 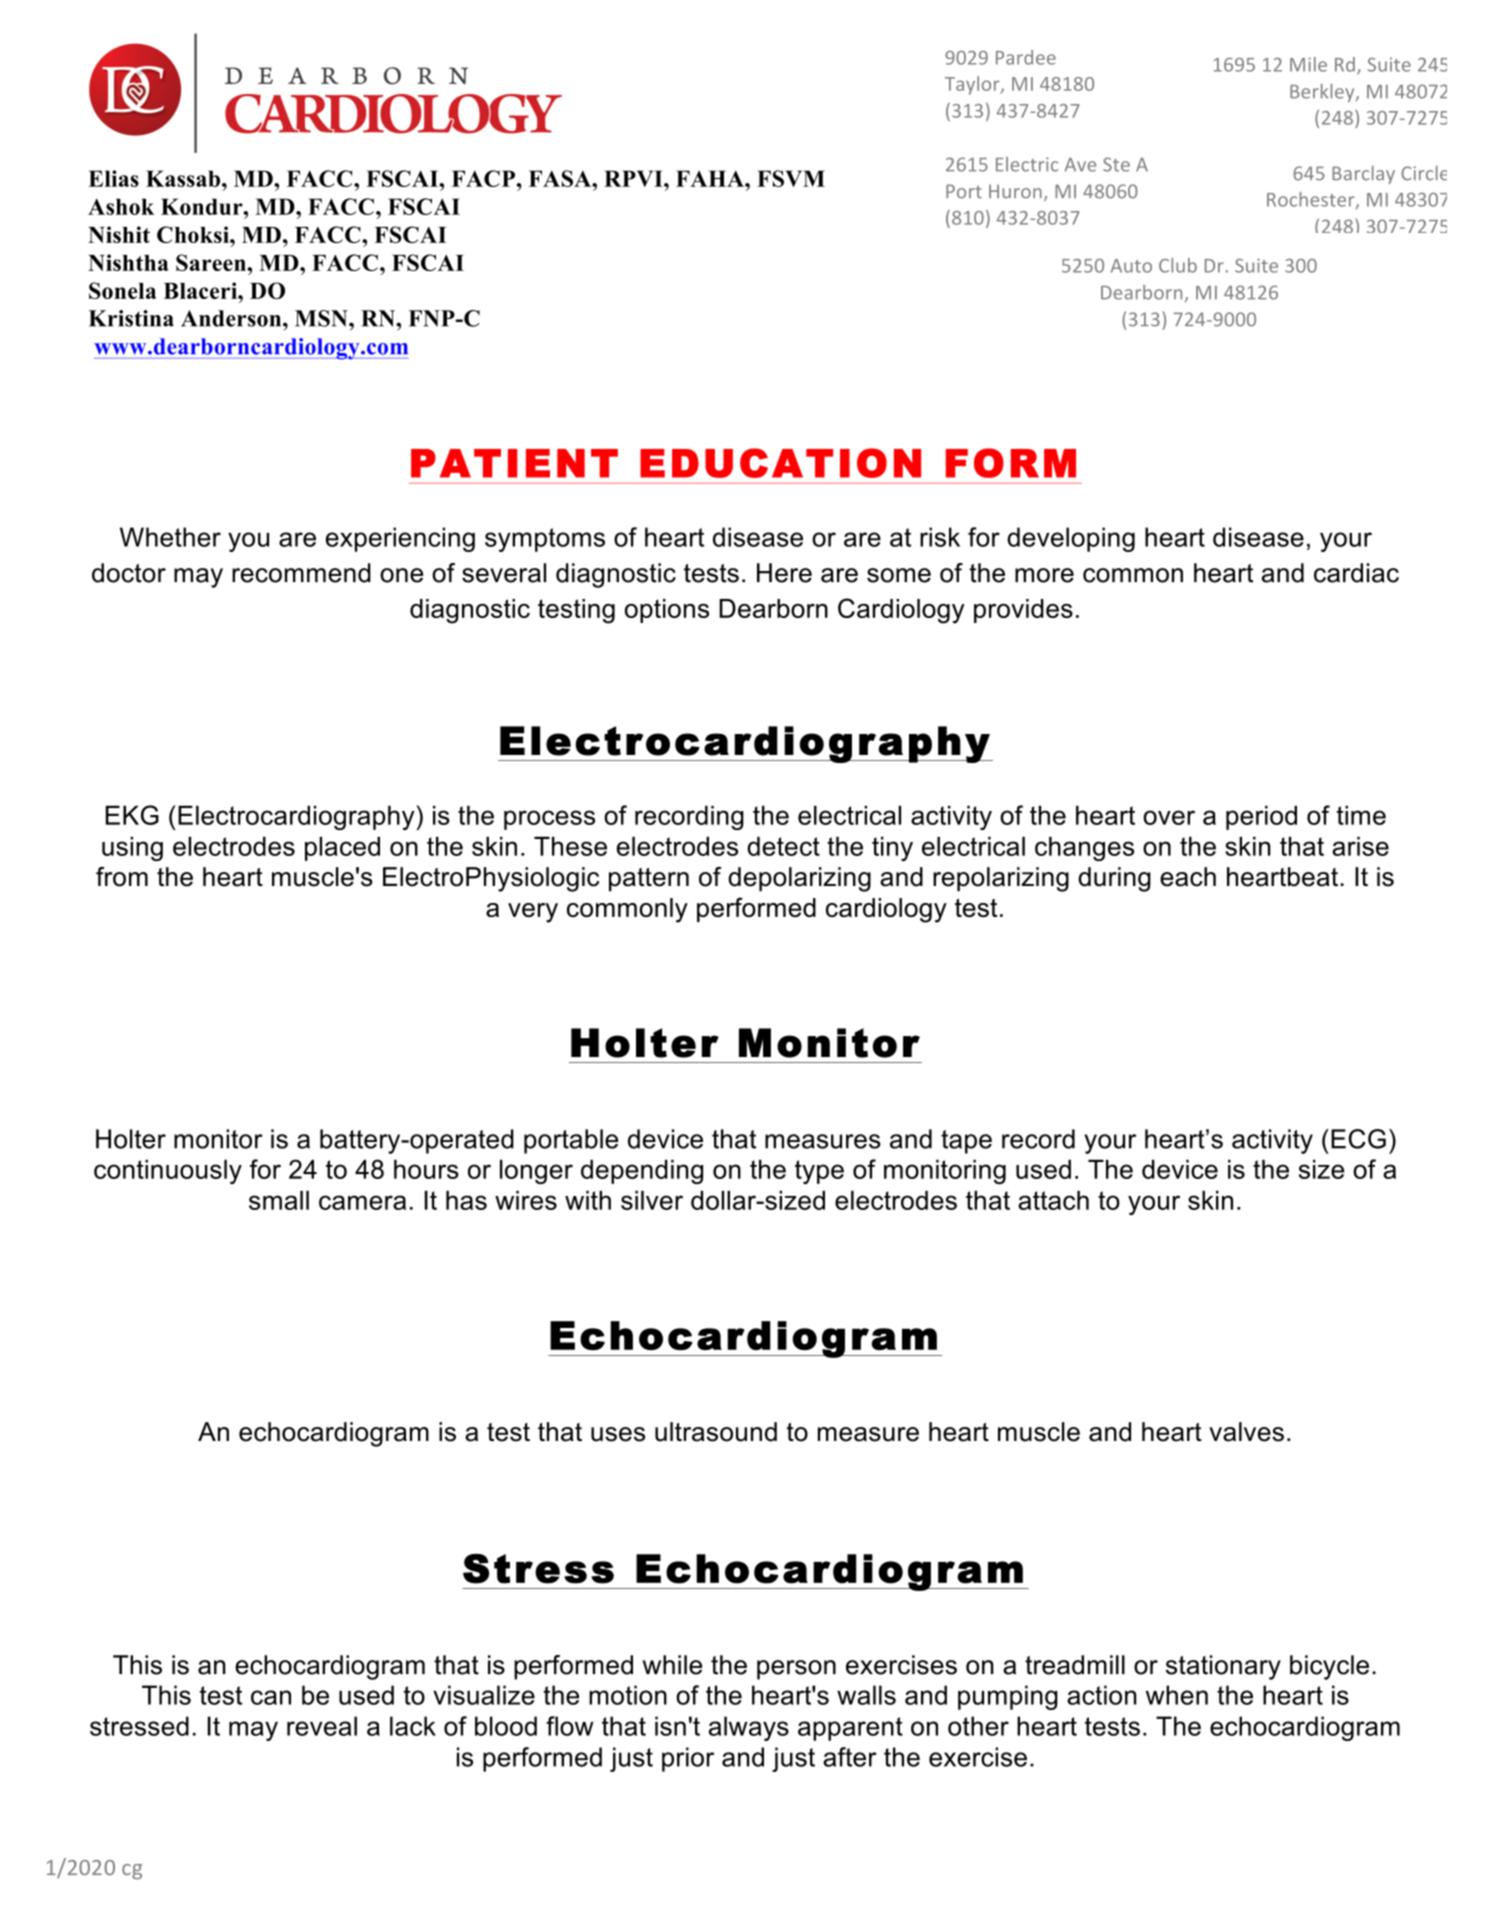 What do you see at coordinates (279, 1200) in the page?
I see `small` at bounding box center [279, 1200].
